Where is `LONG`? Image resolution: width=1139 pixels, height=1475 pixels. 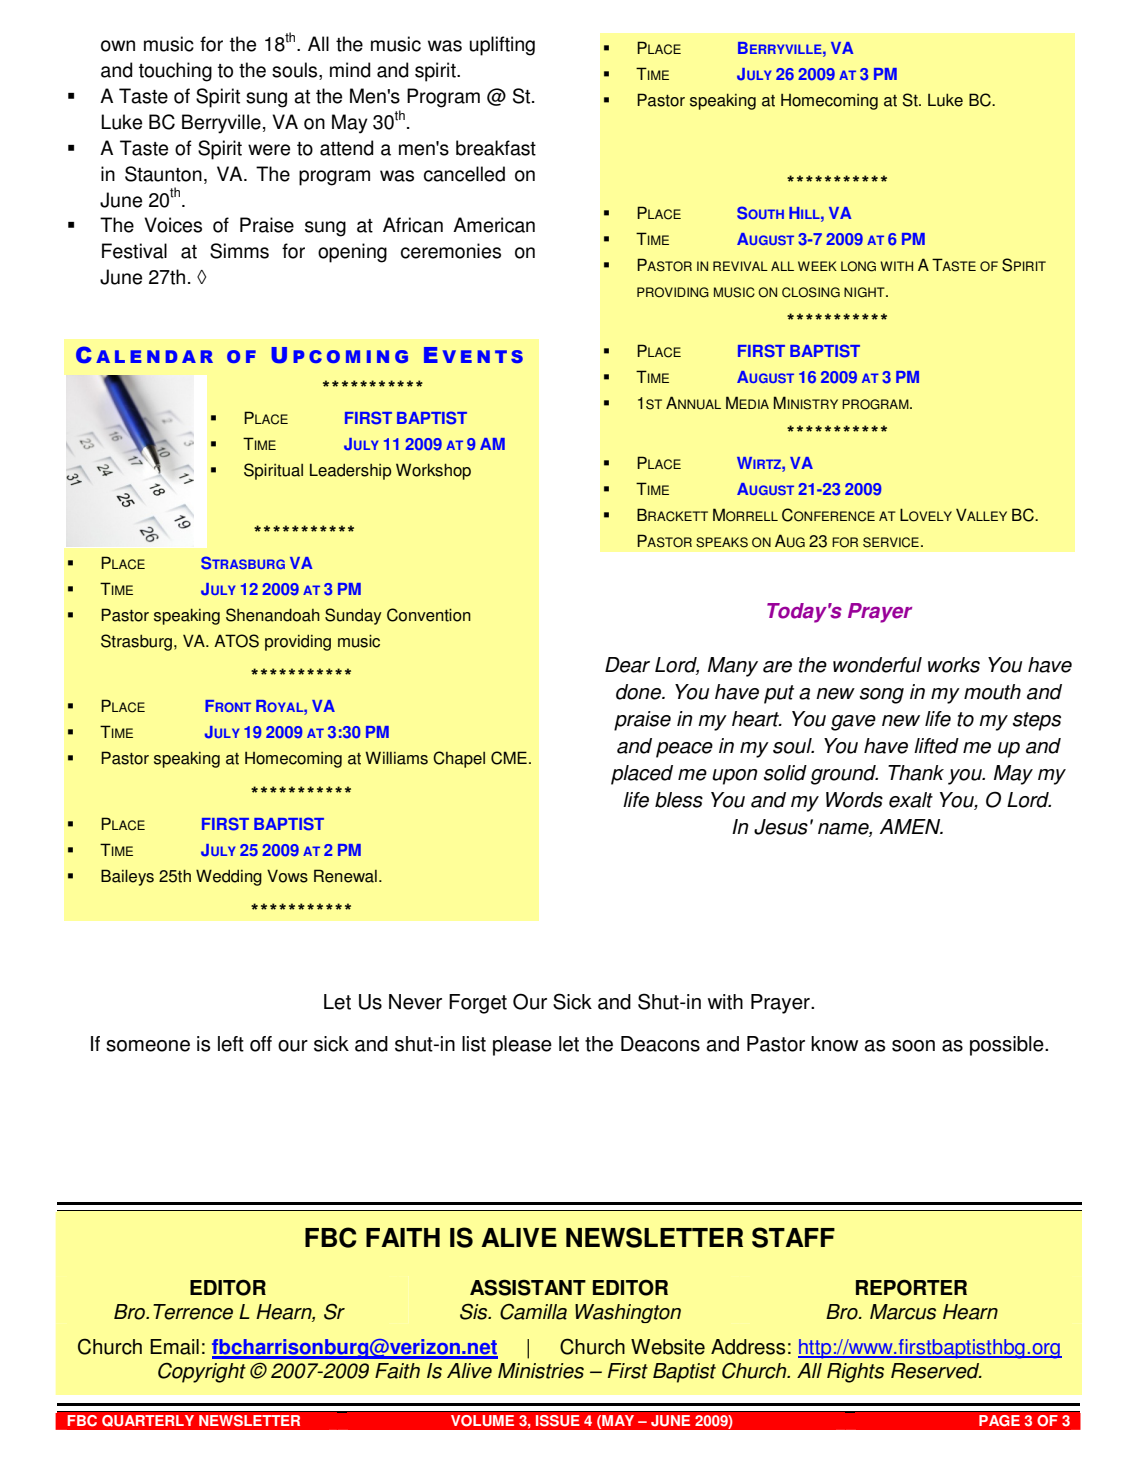 LONG is located at coordinates (858, 266).
